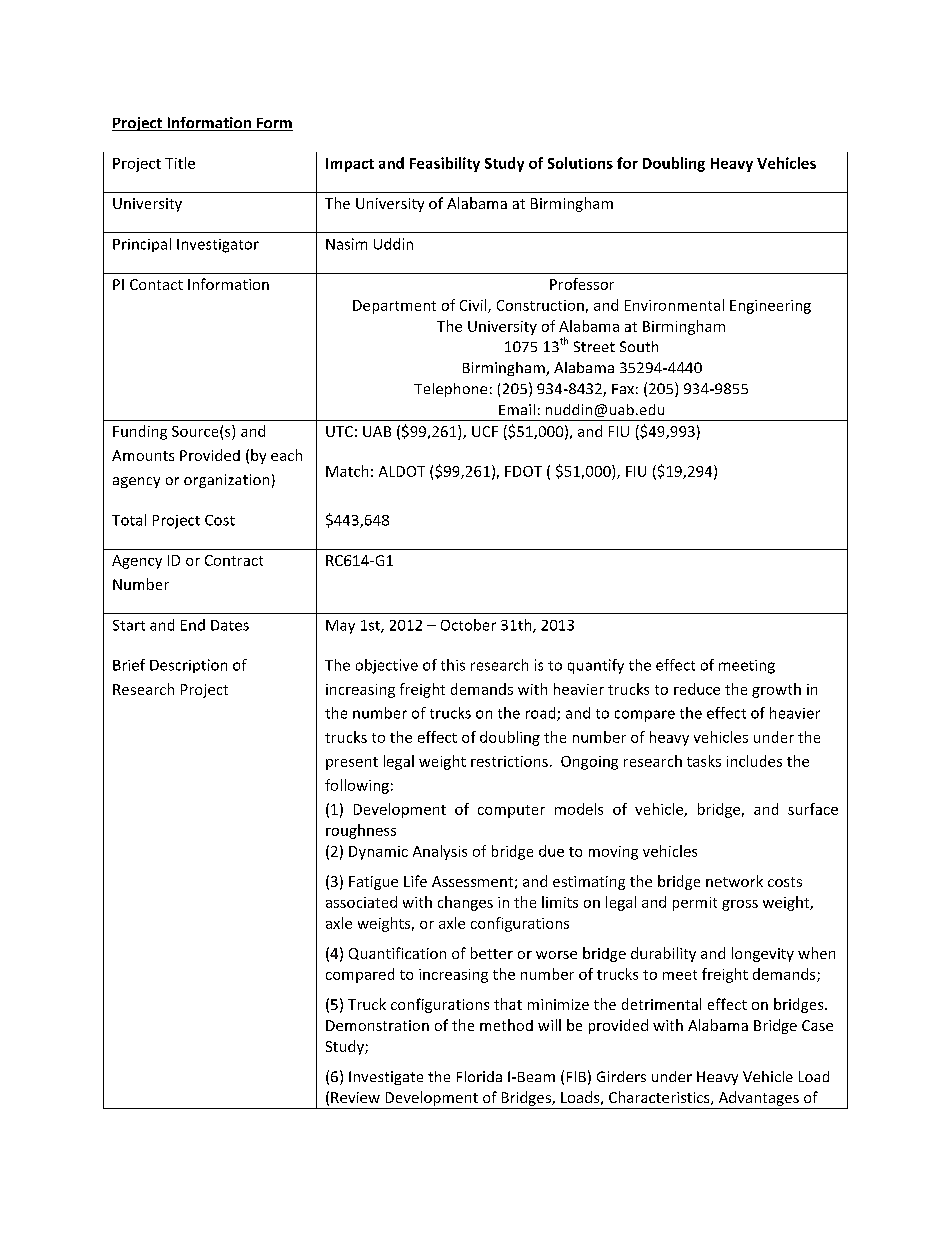  I want to click on Solutions, so click(580, 163).
